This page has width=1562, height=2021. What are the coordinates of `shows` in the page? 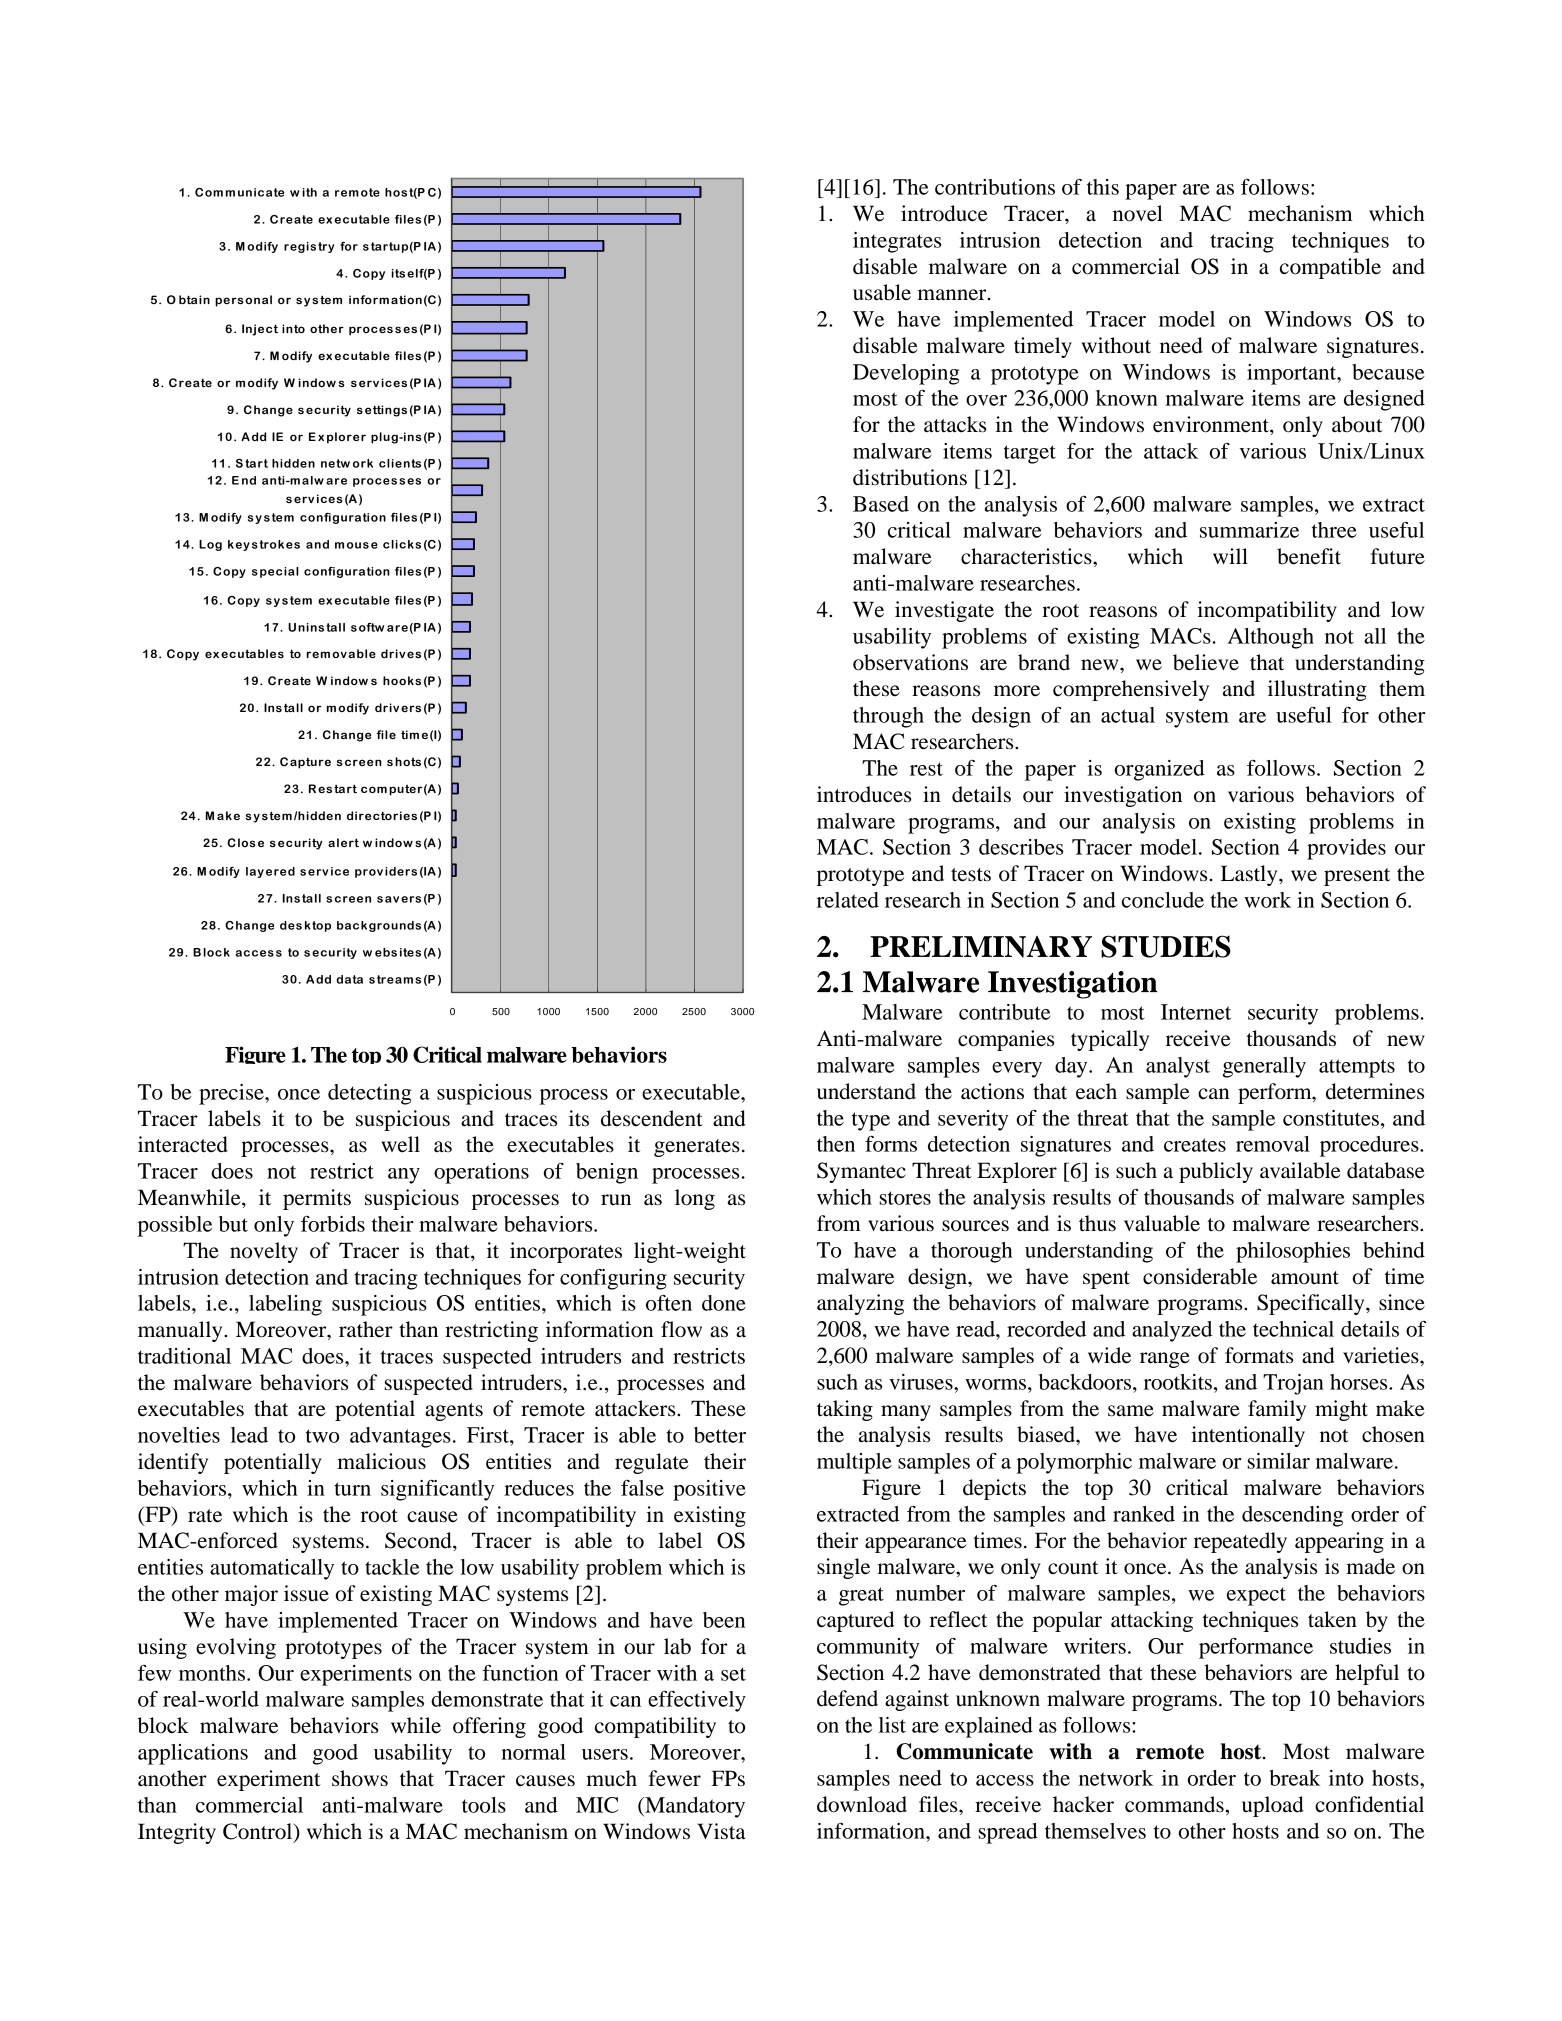 It's located at (360, 1778).
